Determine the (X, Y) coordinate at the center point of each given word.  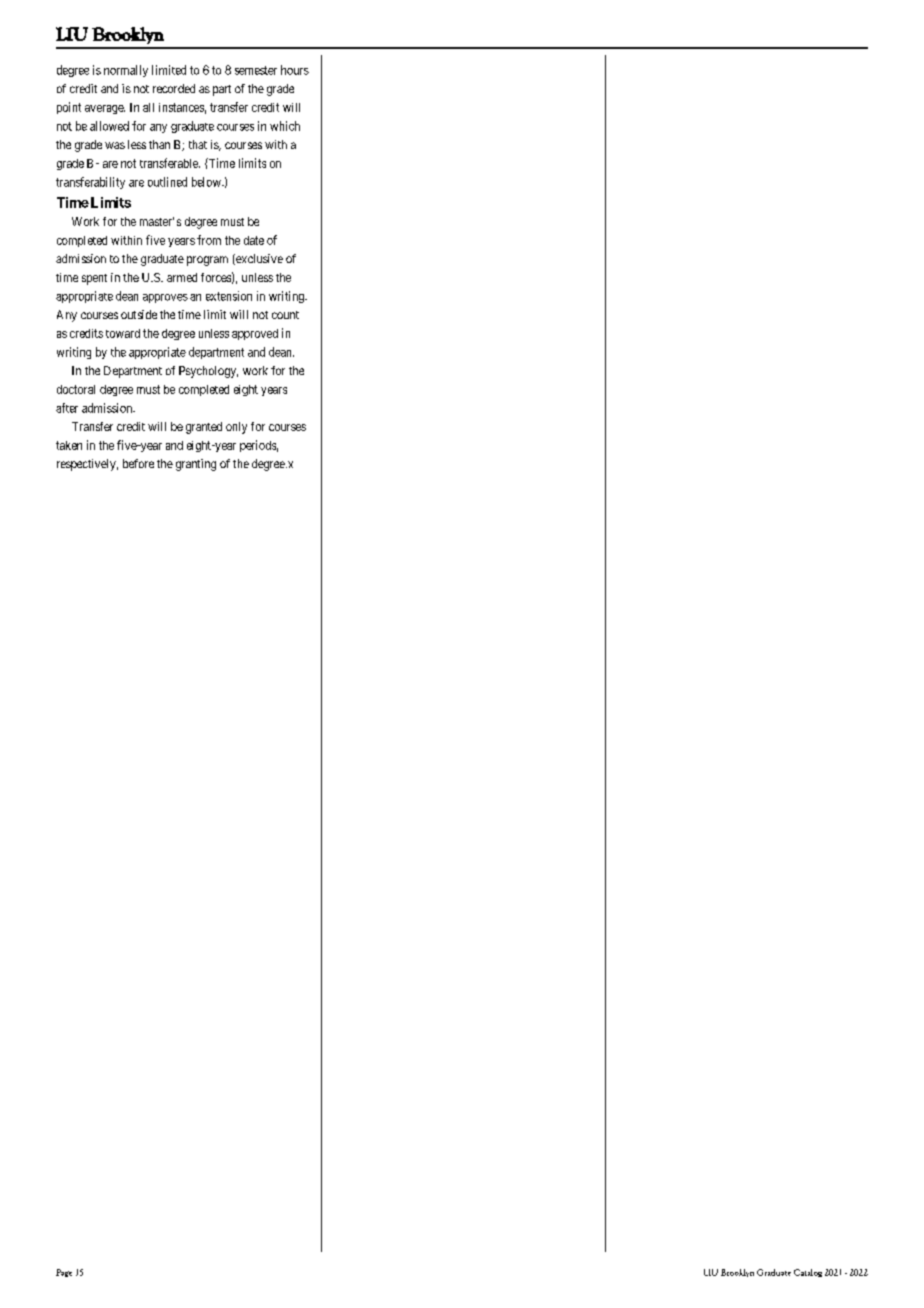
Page (64, 1273)
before (138, 463)
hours (295, 70)
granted (204, 428)
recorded (174, 88)
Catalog (808, 1273)
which (285, 126)
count (285, 315)
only (236, 428)
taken (69, 445)
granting (196, 465)
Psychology (208, 372)
